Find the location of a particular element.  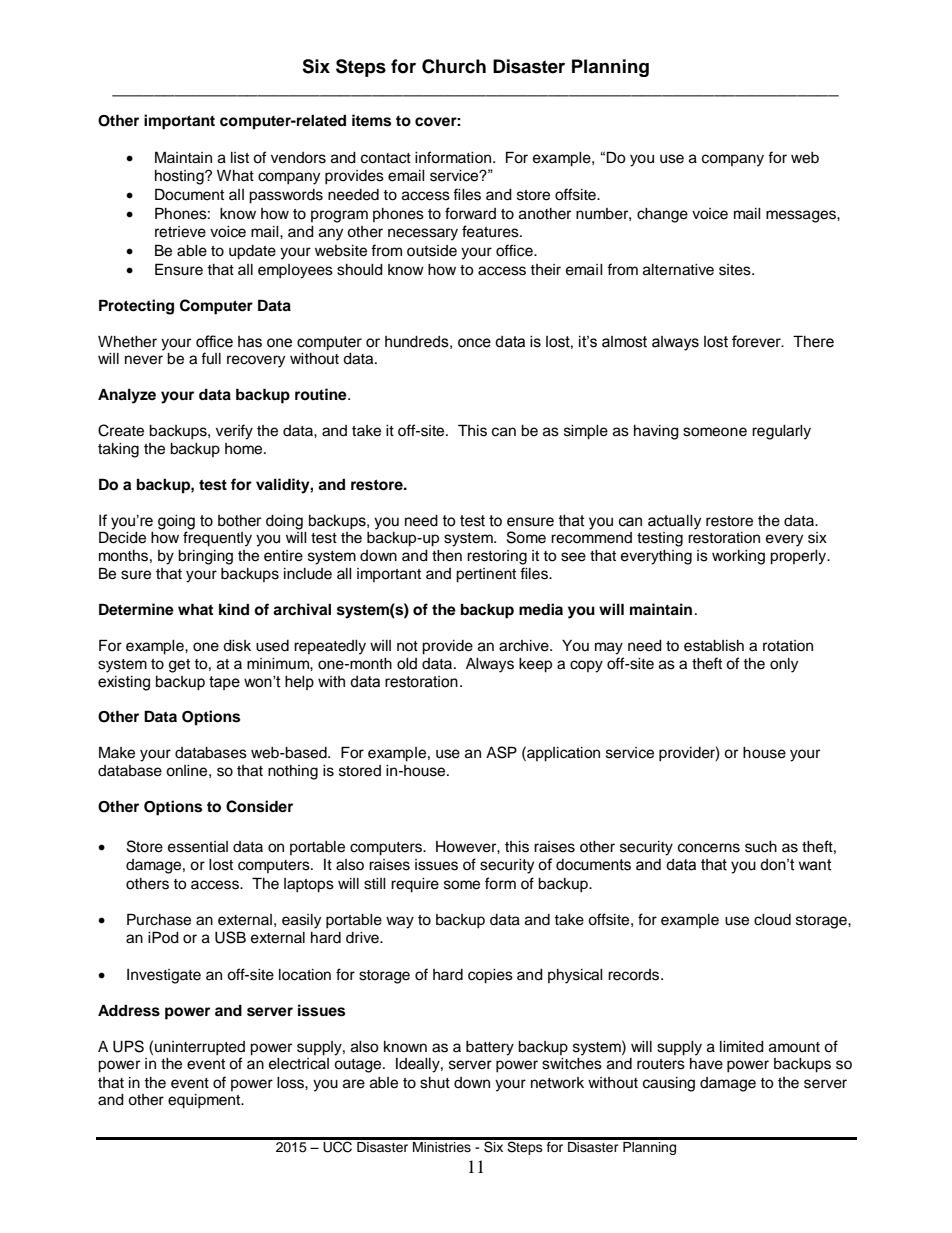

working is located at coordinates (738, 557).
